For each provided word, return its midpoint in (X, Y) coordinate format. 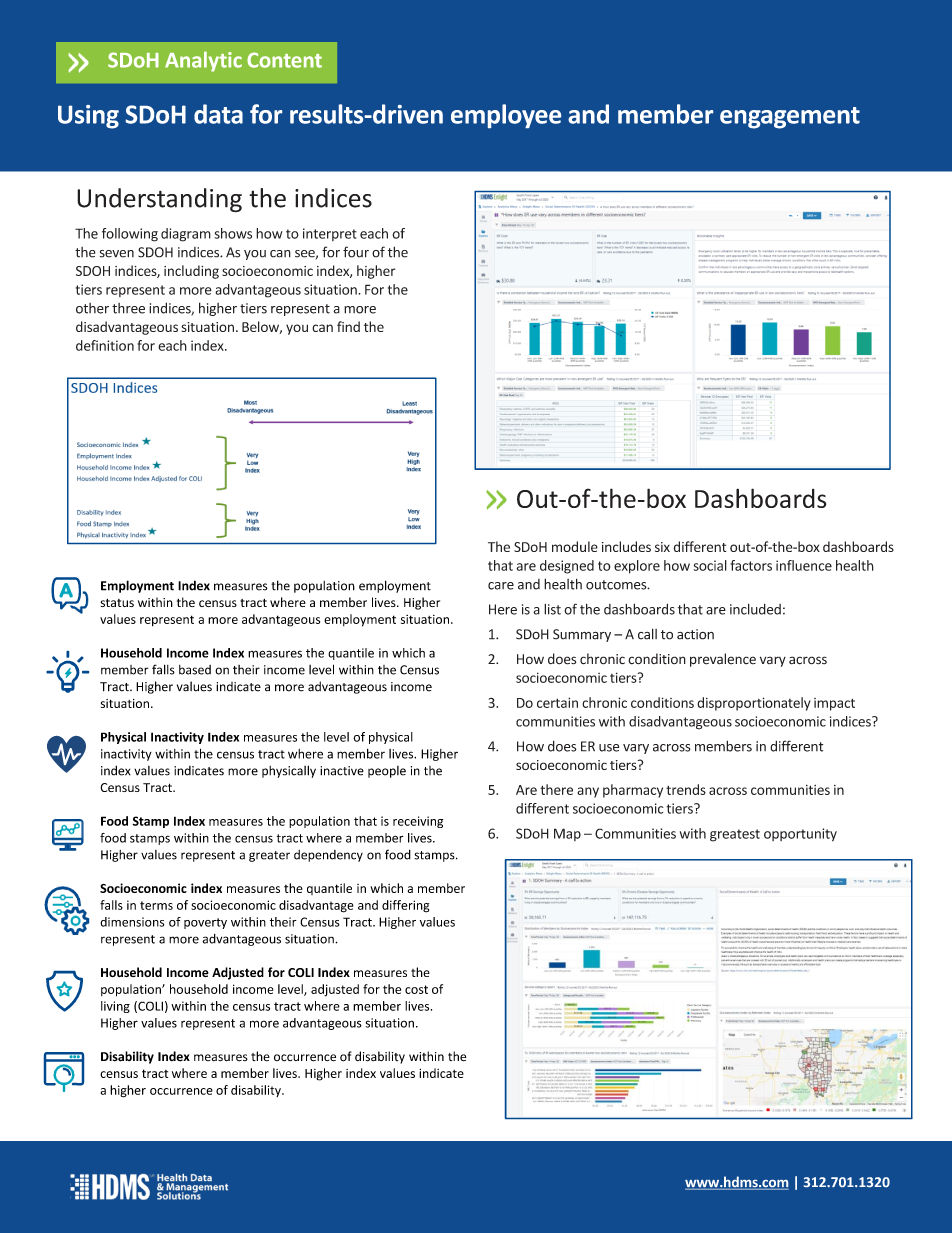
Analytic (203, 61)
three (128, 308)
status (117, 603)
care (501, 586)
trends (686, 789)
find (348, 326)
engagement (790, 118)
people (387, 772)
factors (751, 565)
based (195, 670)
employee (506, 116)
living (115, 1007)
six (662, 547)
